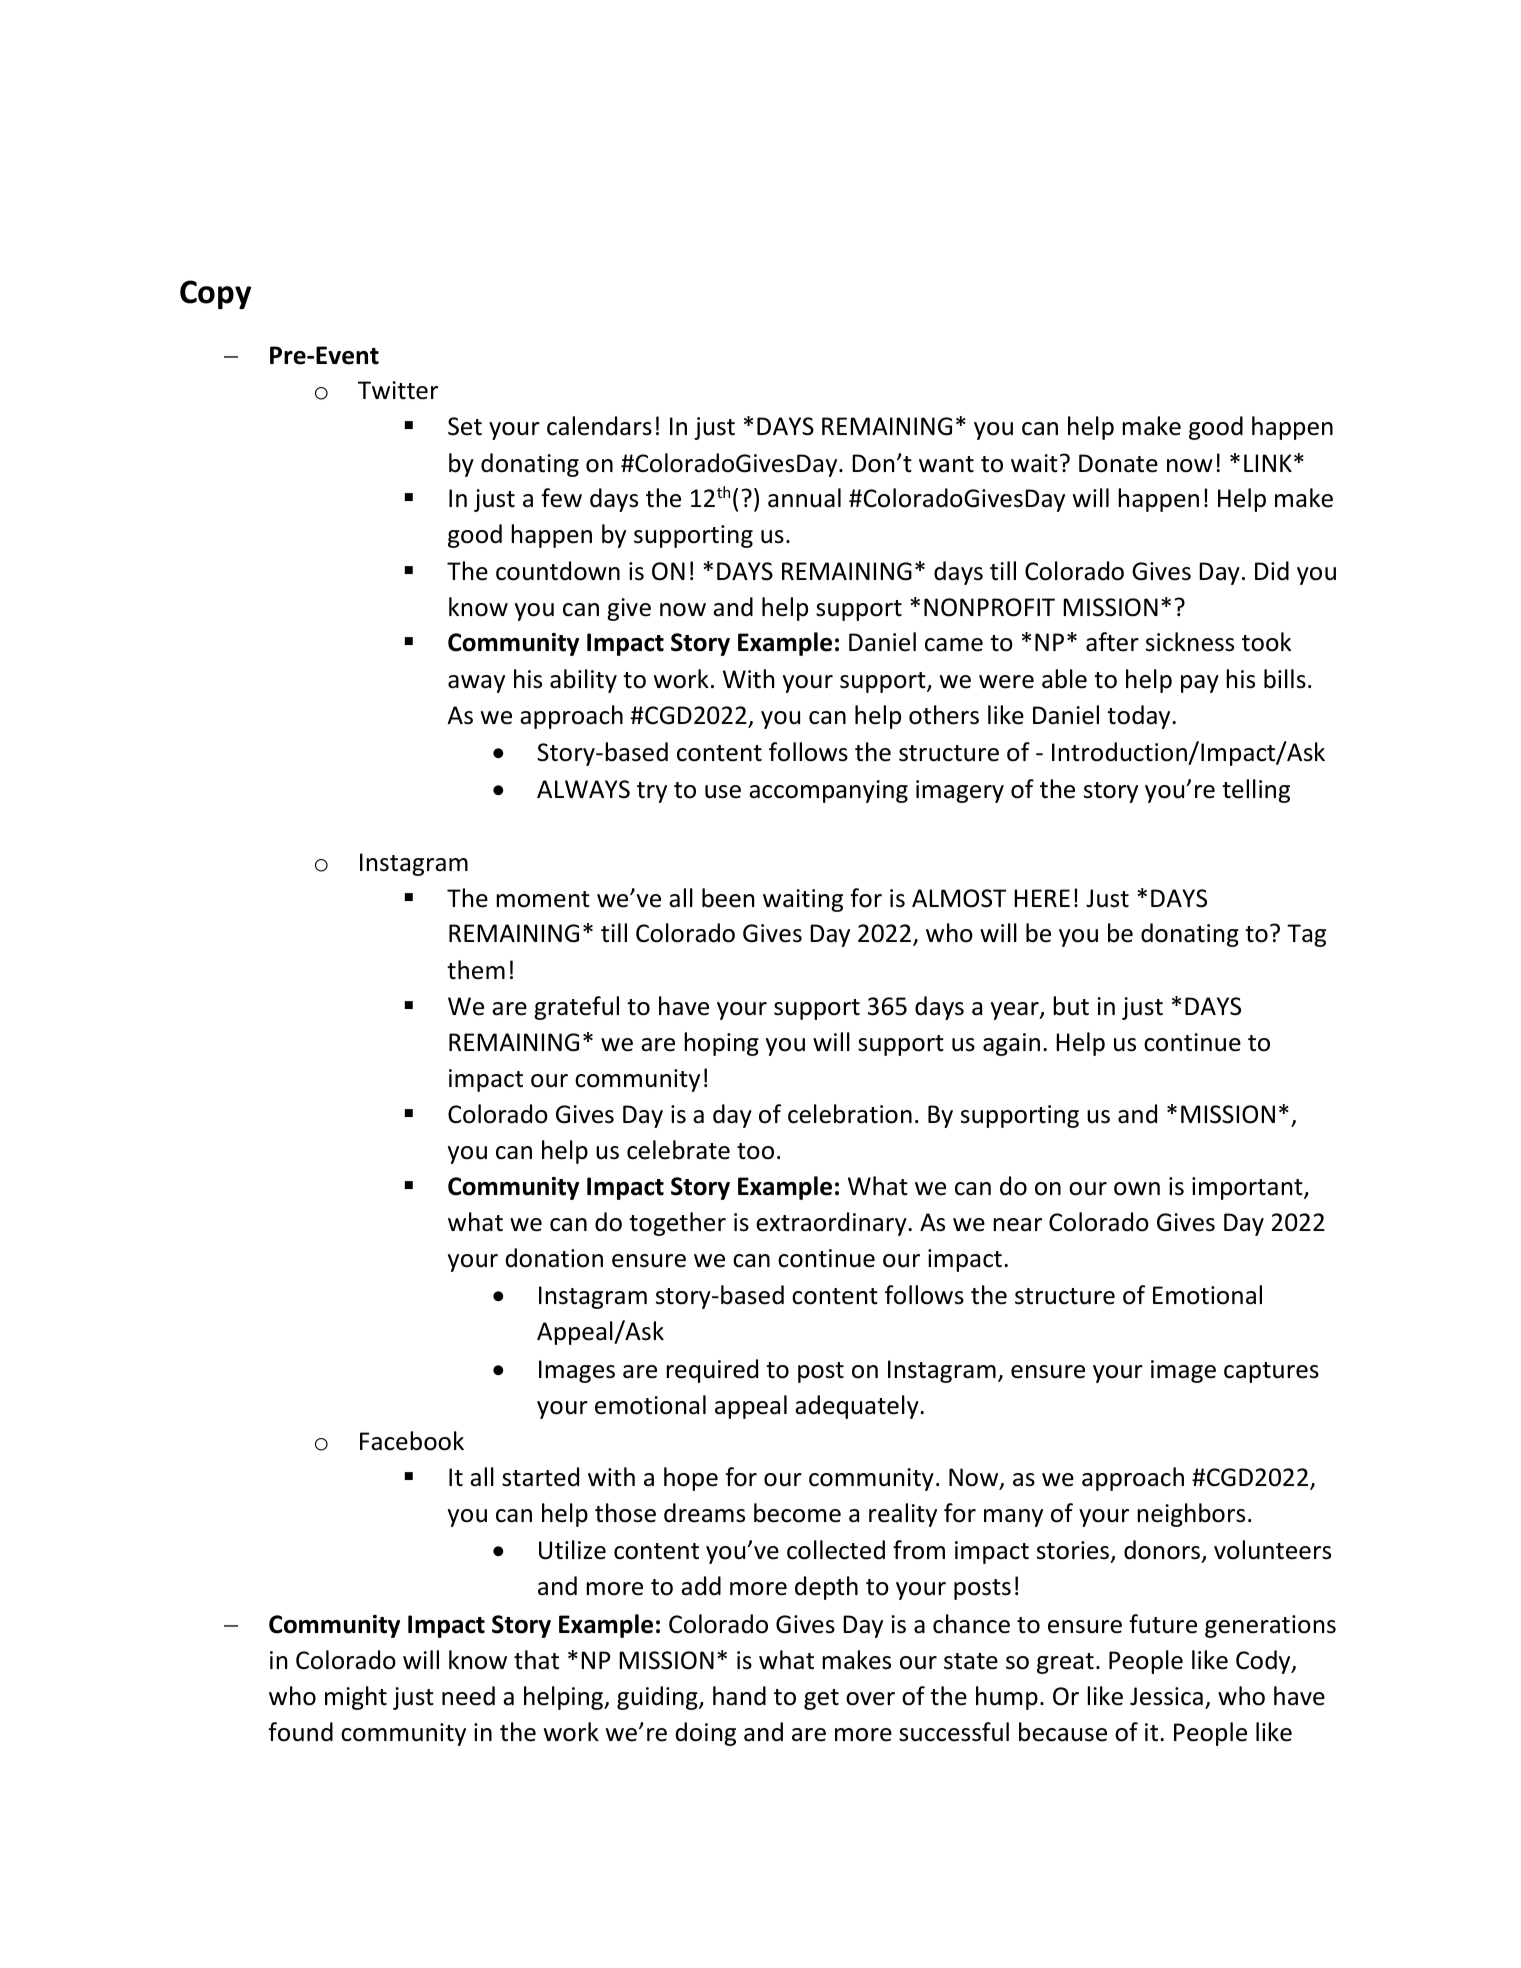 The image size is (1521, 1968). I want to click on together, so click(677, 1224).
